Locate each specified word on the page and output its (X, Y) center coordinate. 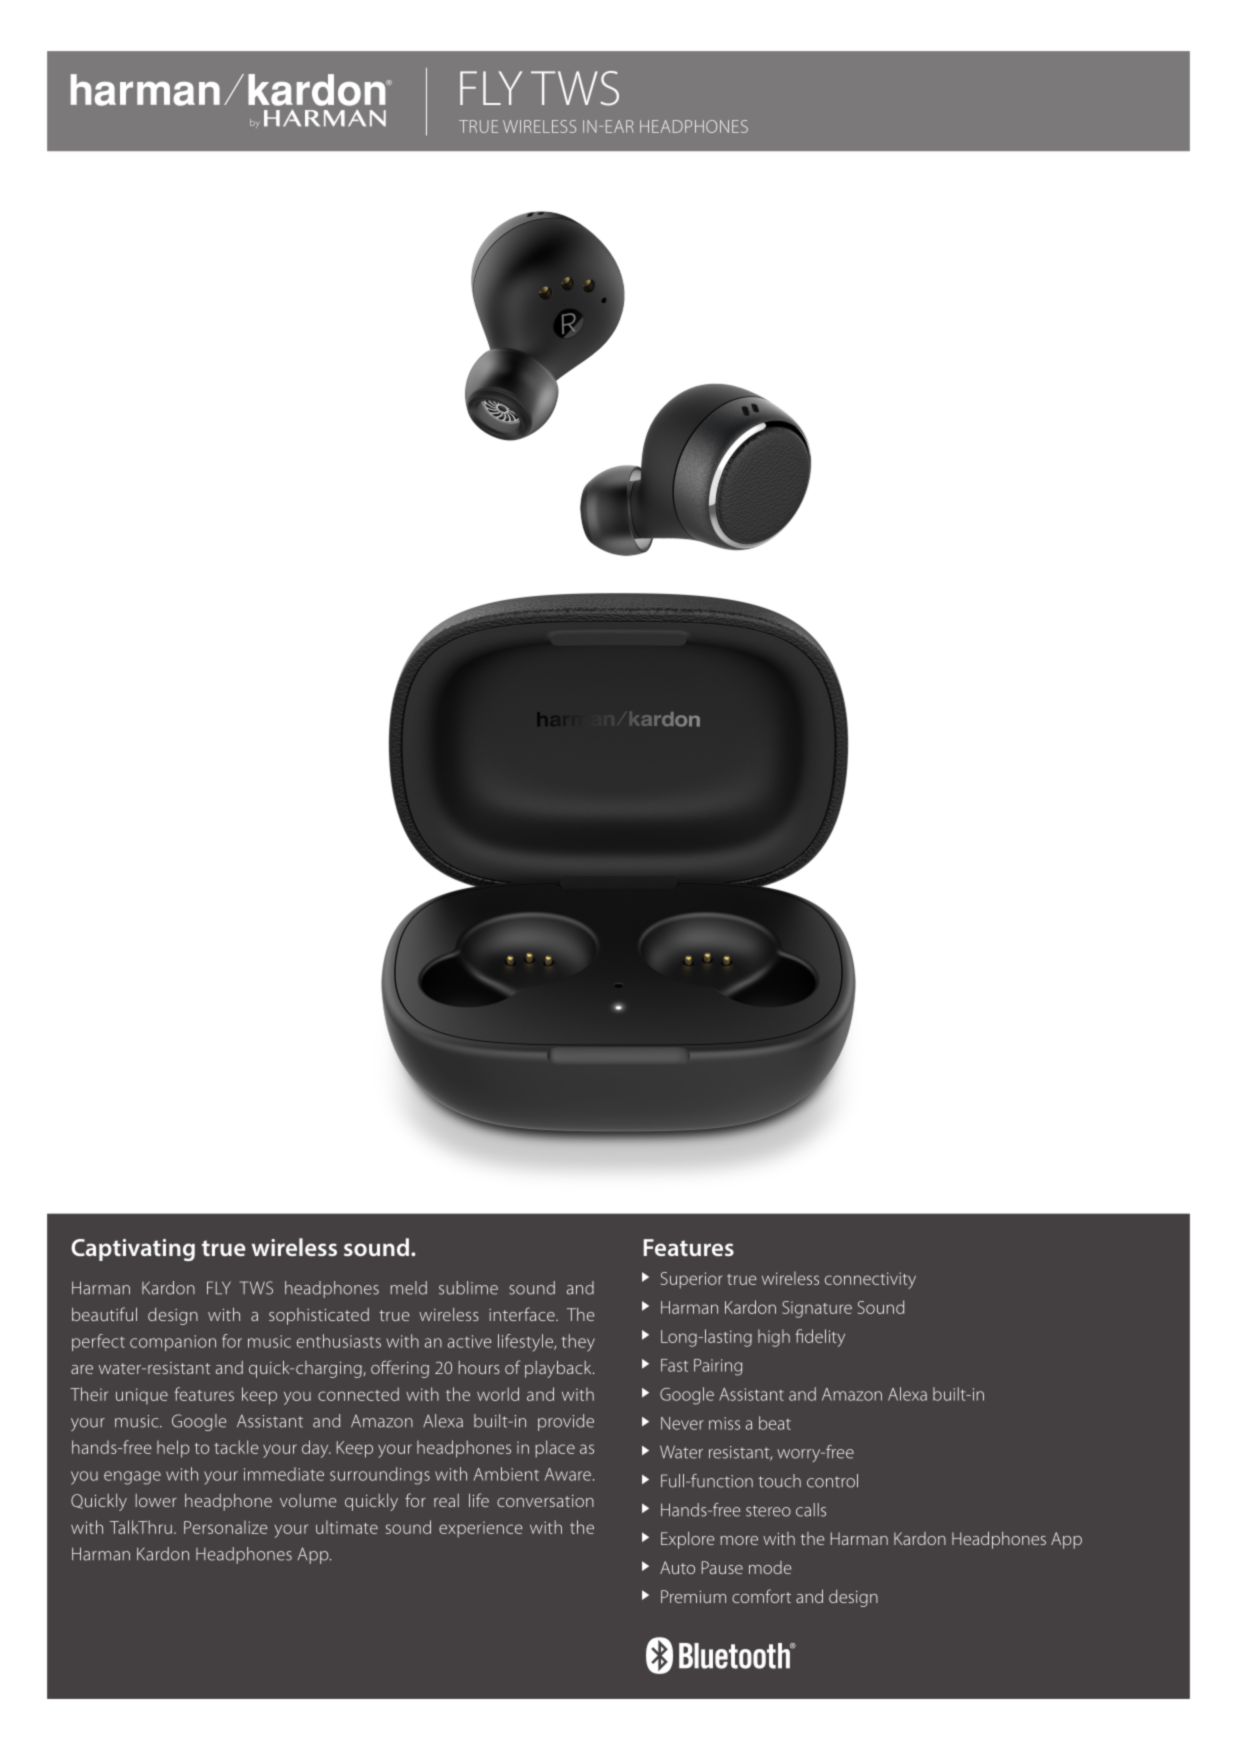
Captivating (133, 1250)
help (173, 1449)
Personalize (226, 1527)
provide (566, 1422)
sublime (468, 1288)
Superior (691, 1280)
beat (775, 1423)
